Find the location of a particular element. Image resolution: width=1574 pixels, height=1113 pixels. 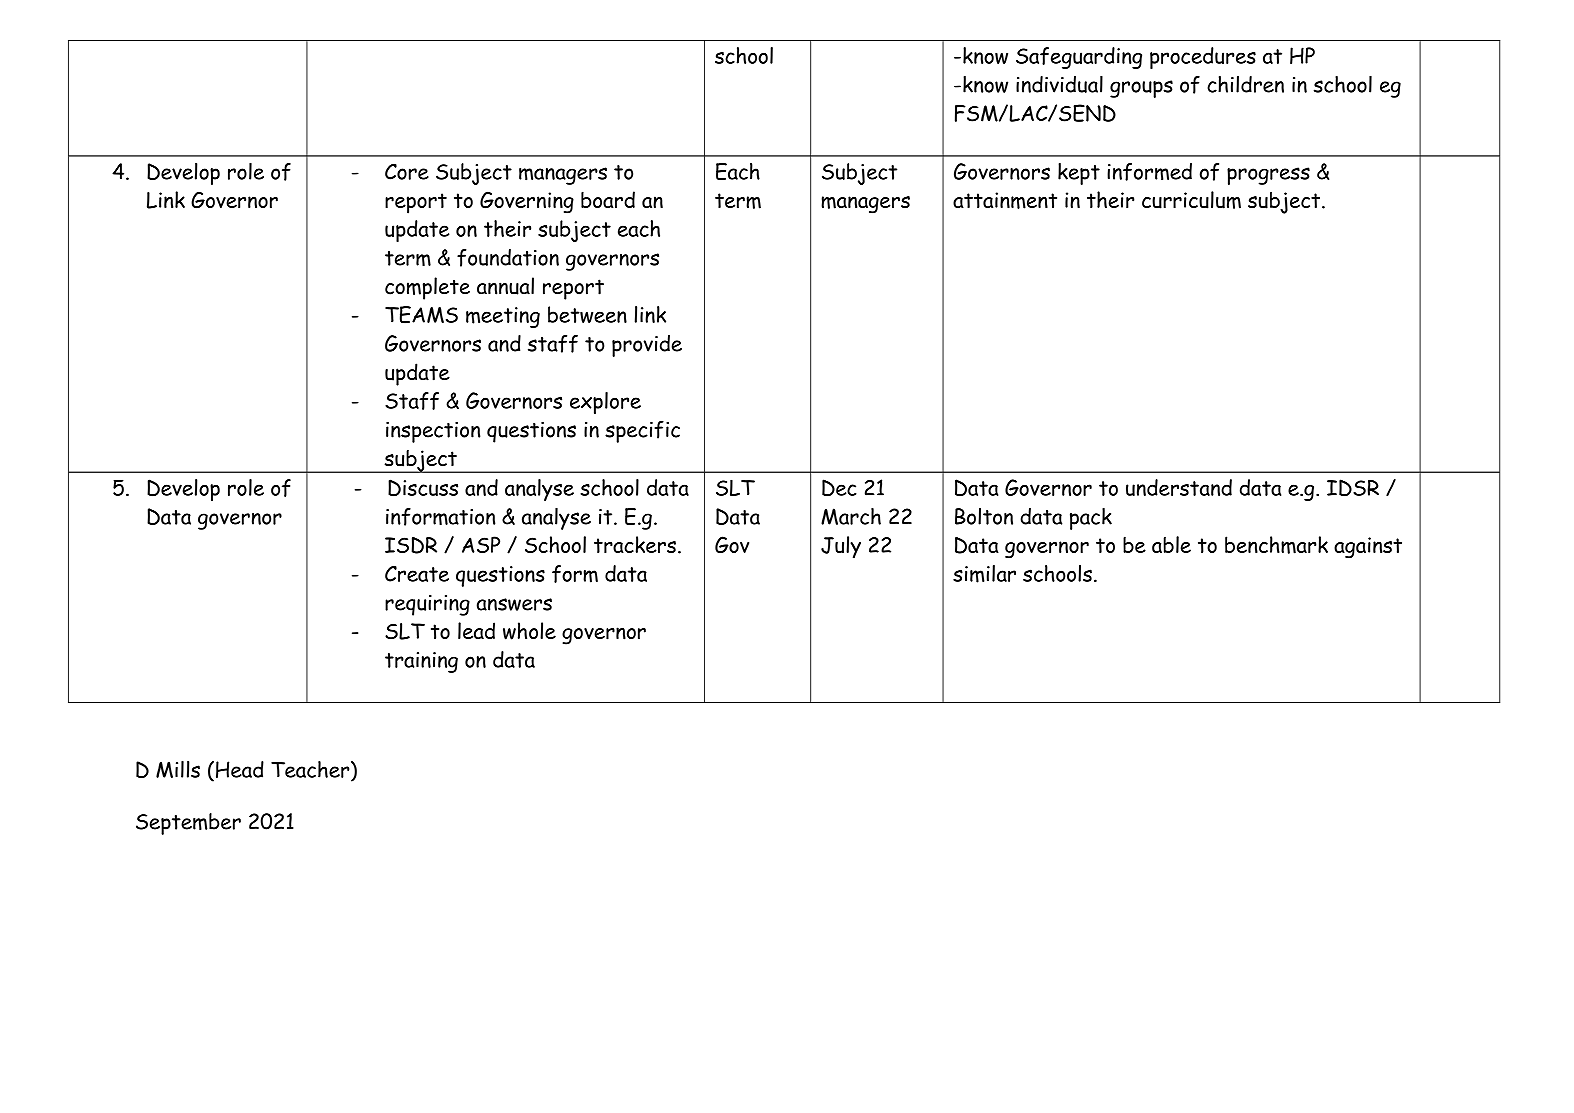

training is located at coordinates (421, 662).
